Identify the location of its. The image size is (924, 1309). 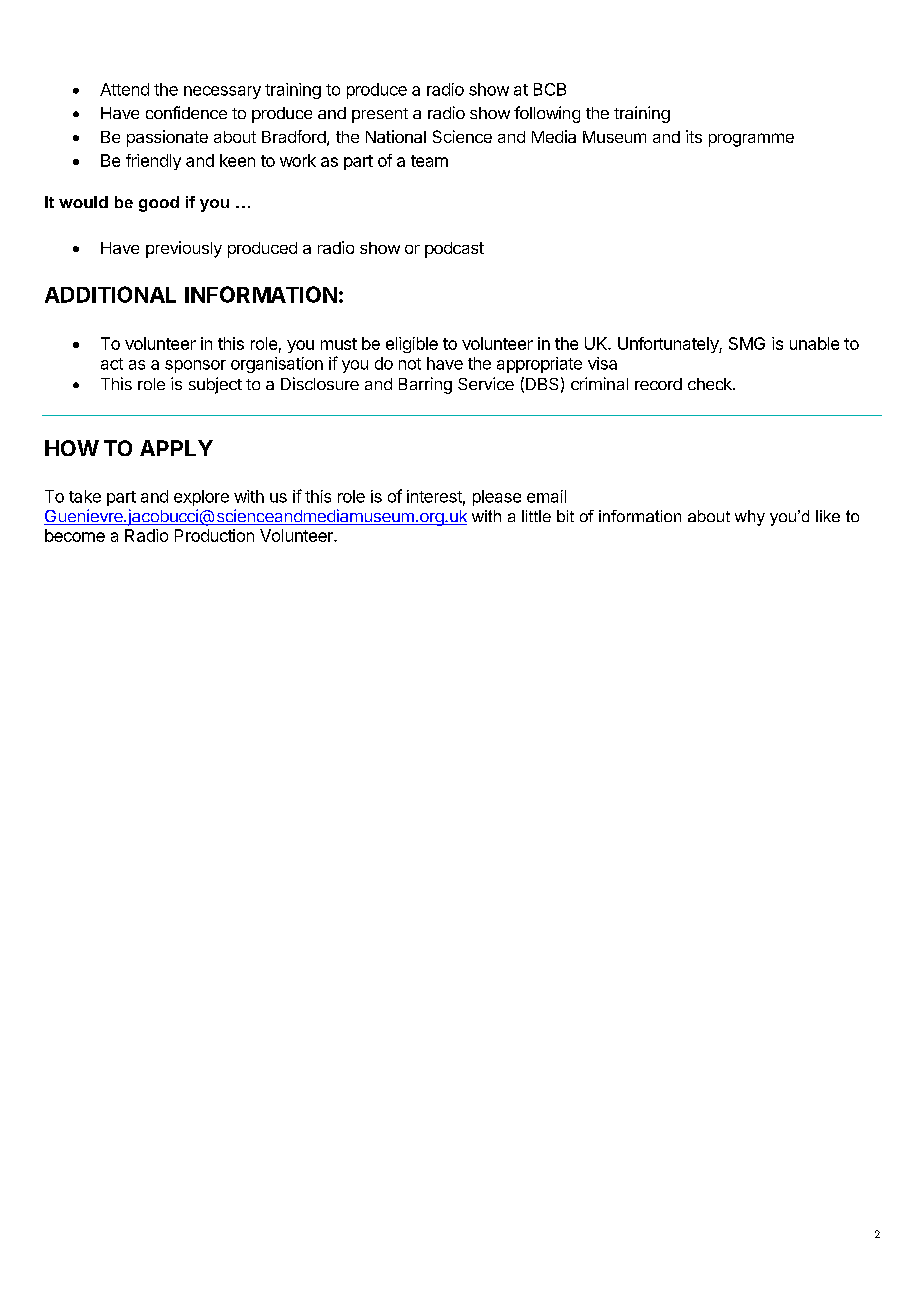
(694, 136).
